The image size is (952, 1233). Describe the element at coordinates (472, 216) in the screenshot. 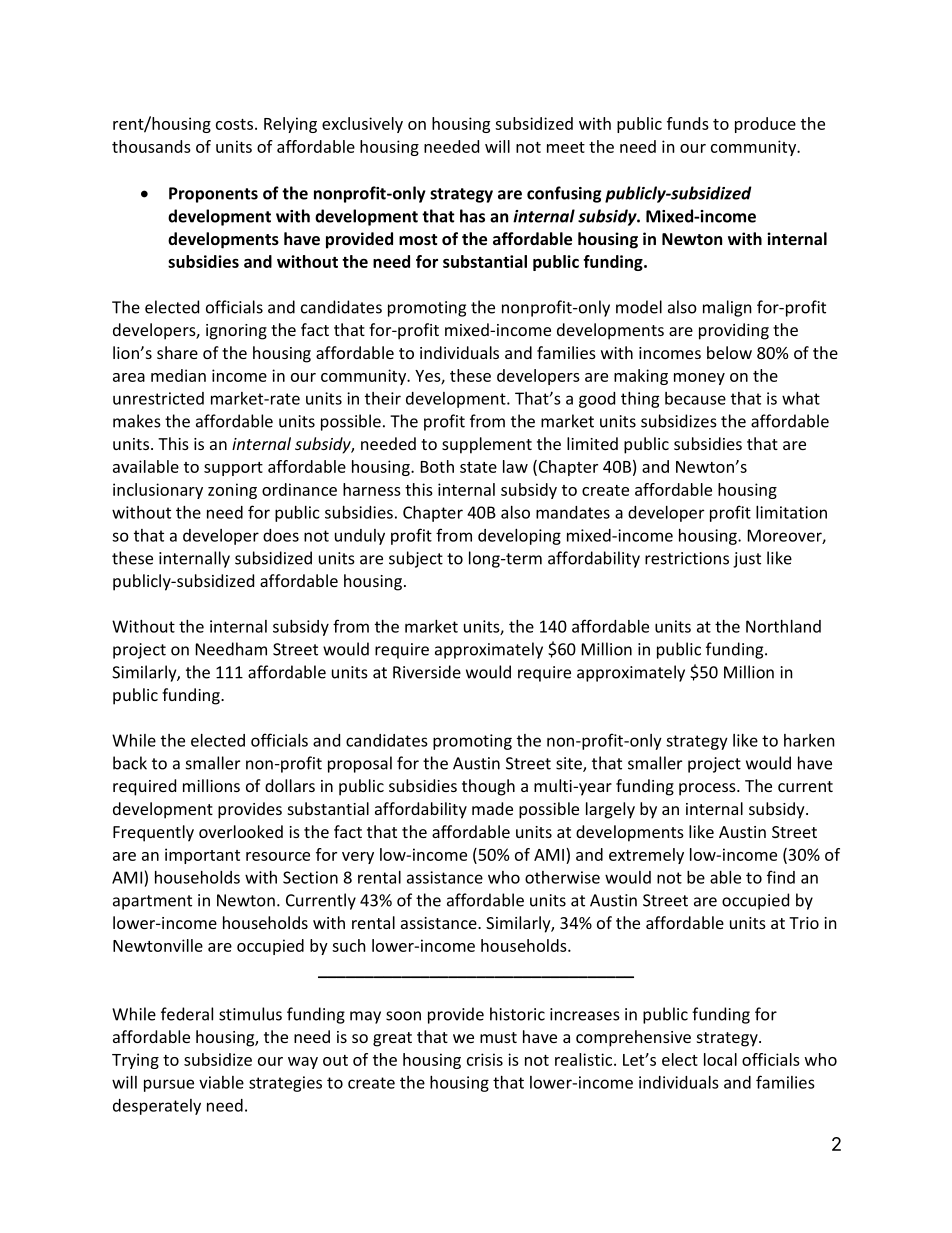

I see `has` at that location.
